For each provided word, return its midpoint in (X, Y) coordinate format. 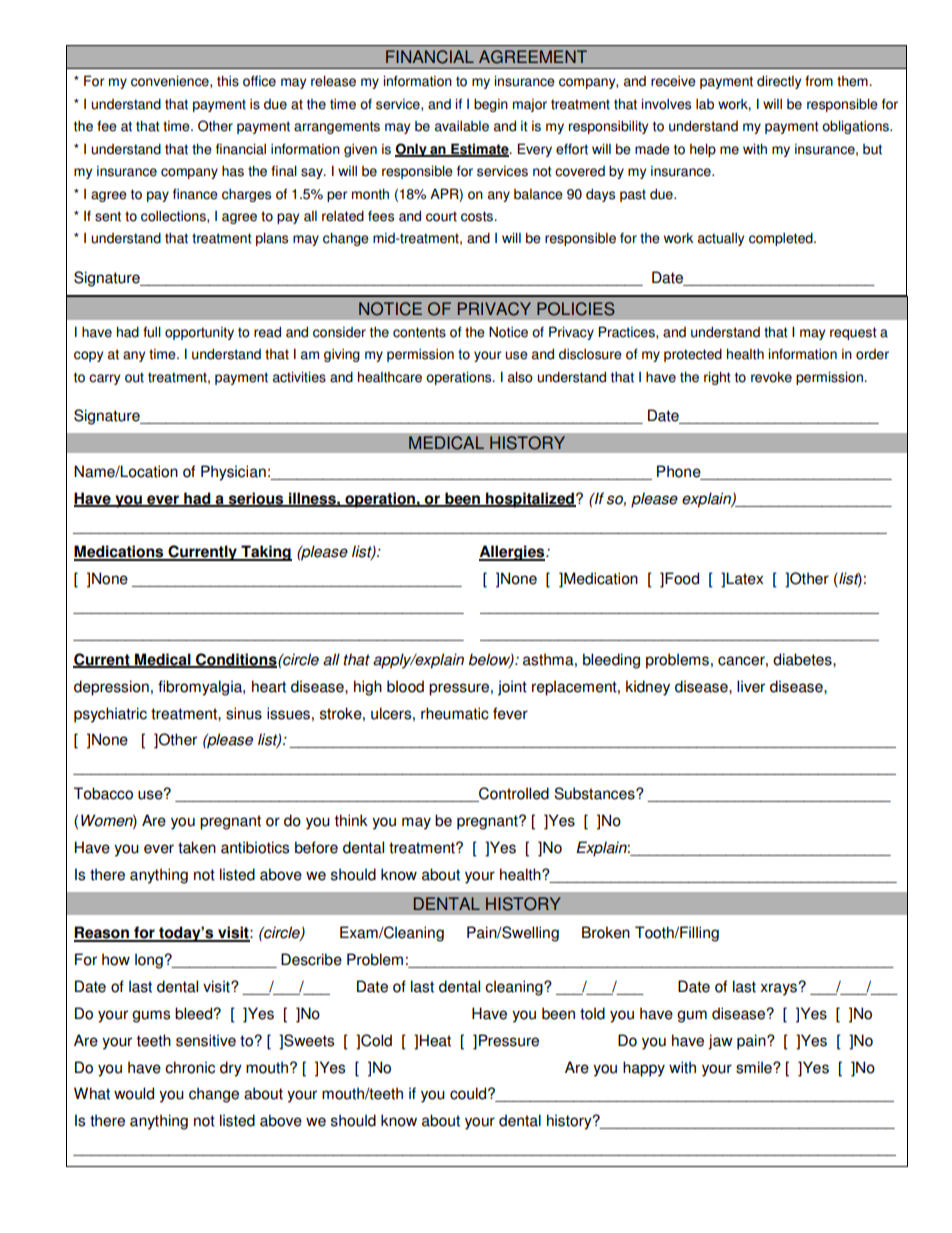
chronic (190, 1067)
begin (491, 105)
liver (751, 686)
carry (104, 379)
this (228, 81)
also (520, 377)
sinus (244, 713)
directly (779, 82)
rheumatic (455, 713)
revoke (771, 377)
